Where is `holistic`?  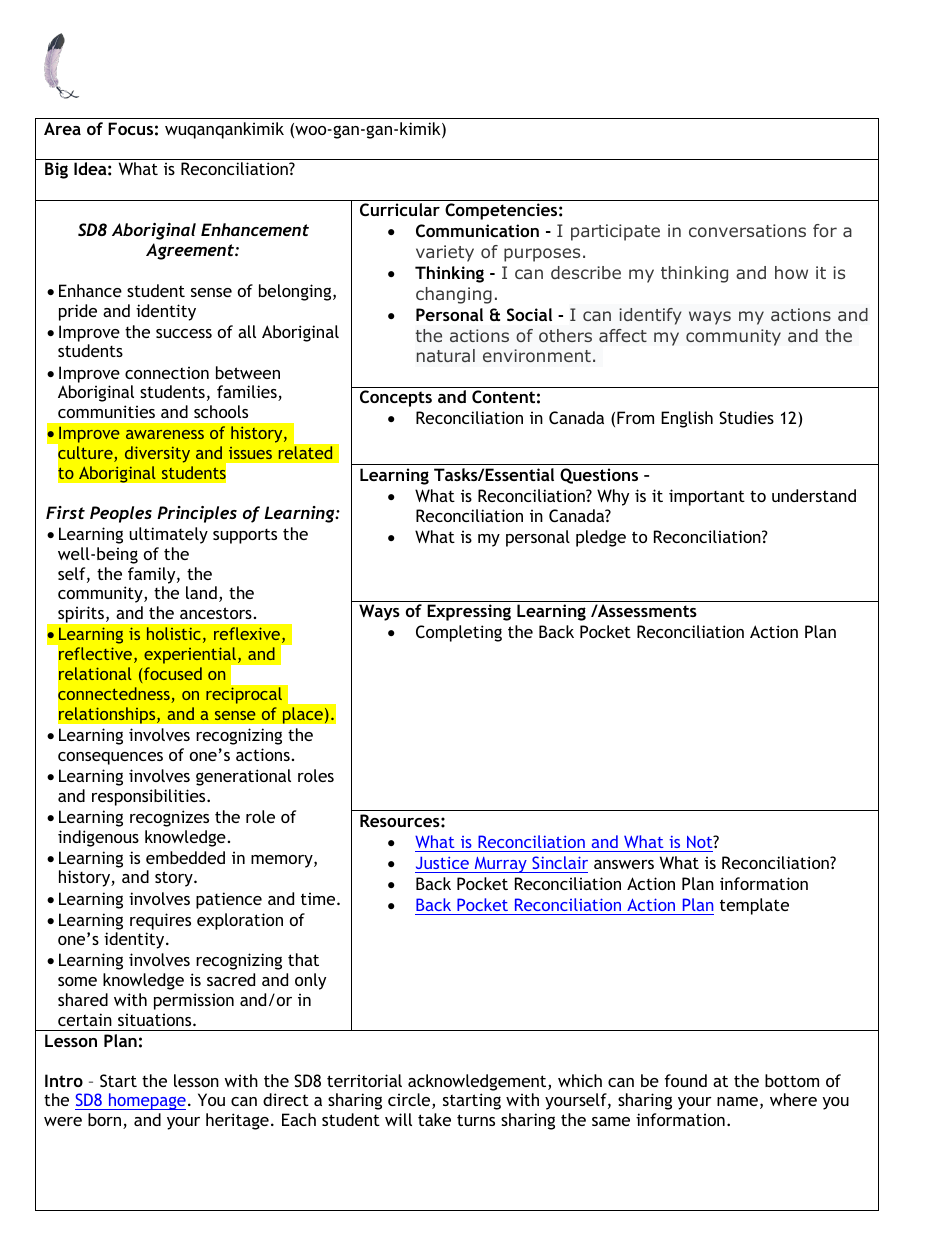
holistic is located at coordinates (174, 633).
